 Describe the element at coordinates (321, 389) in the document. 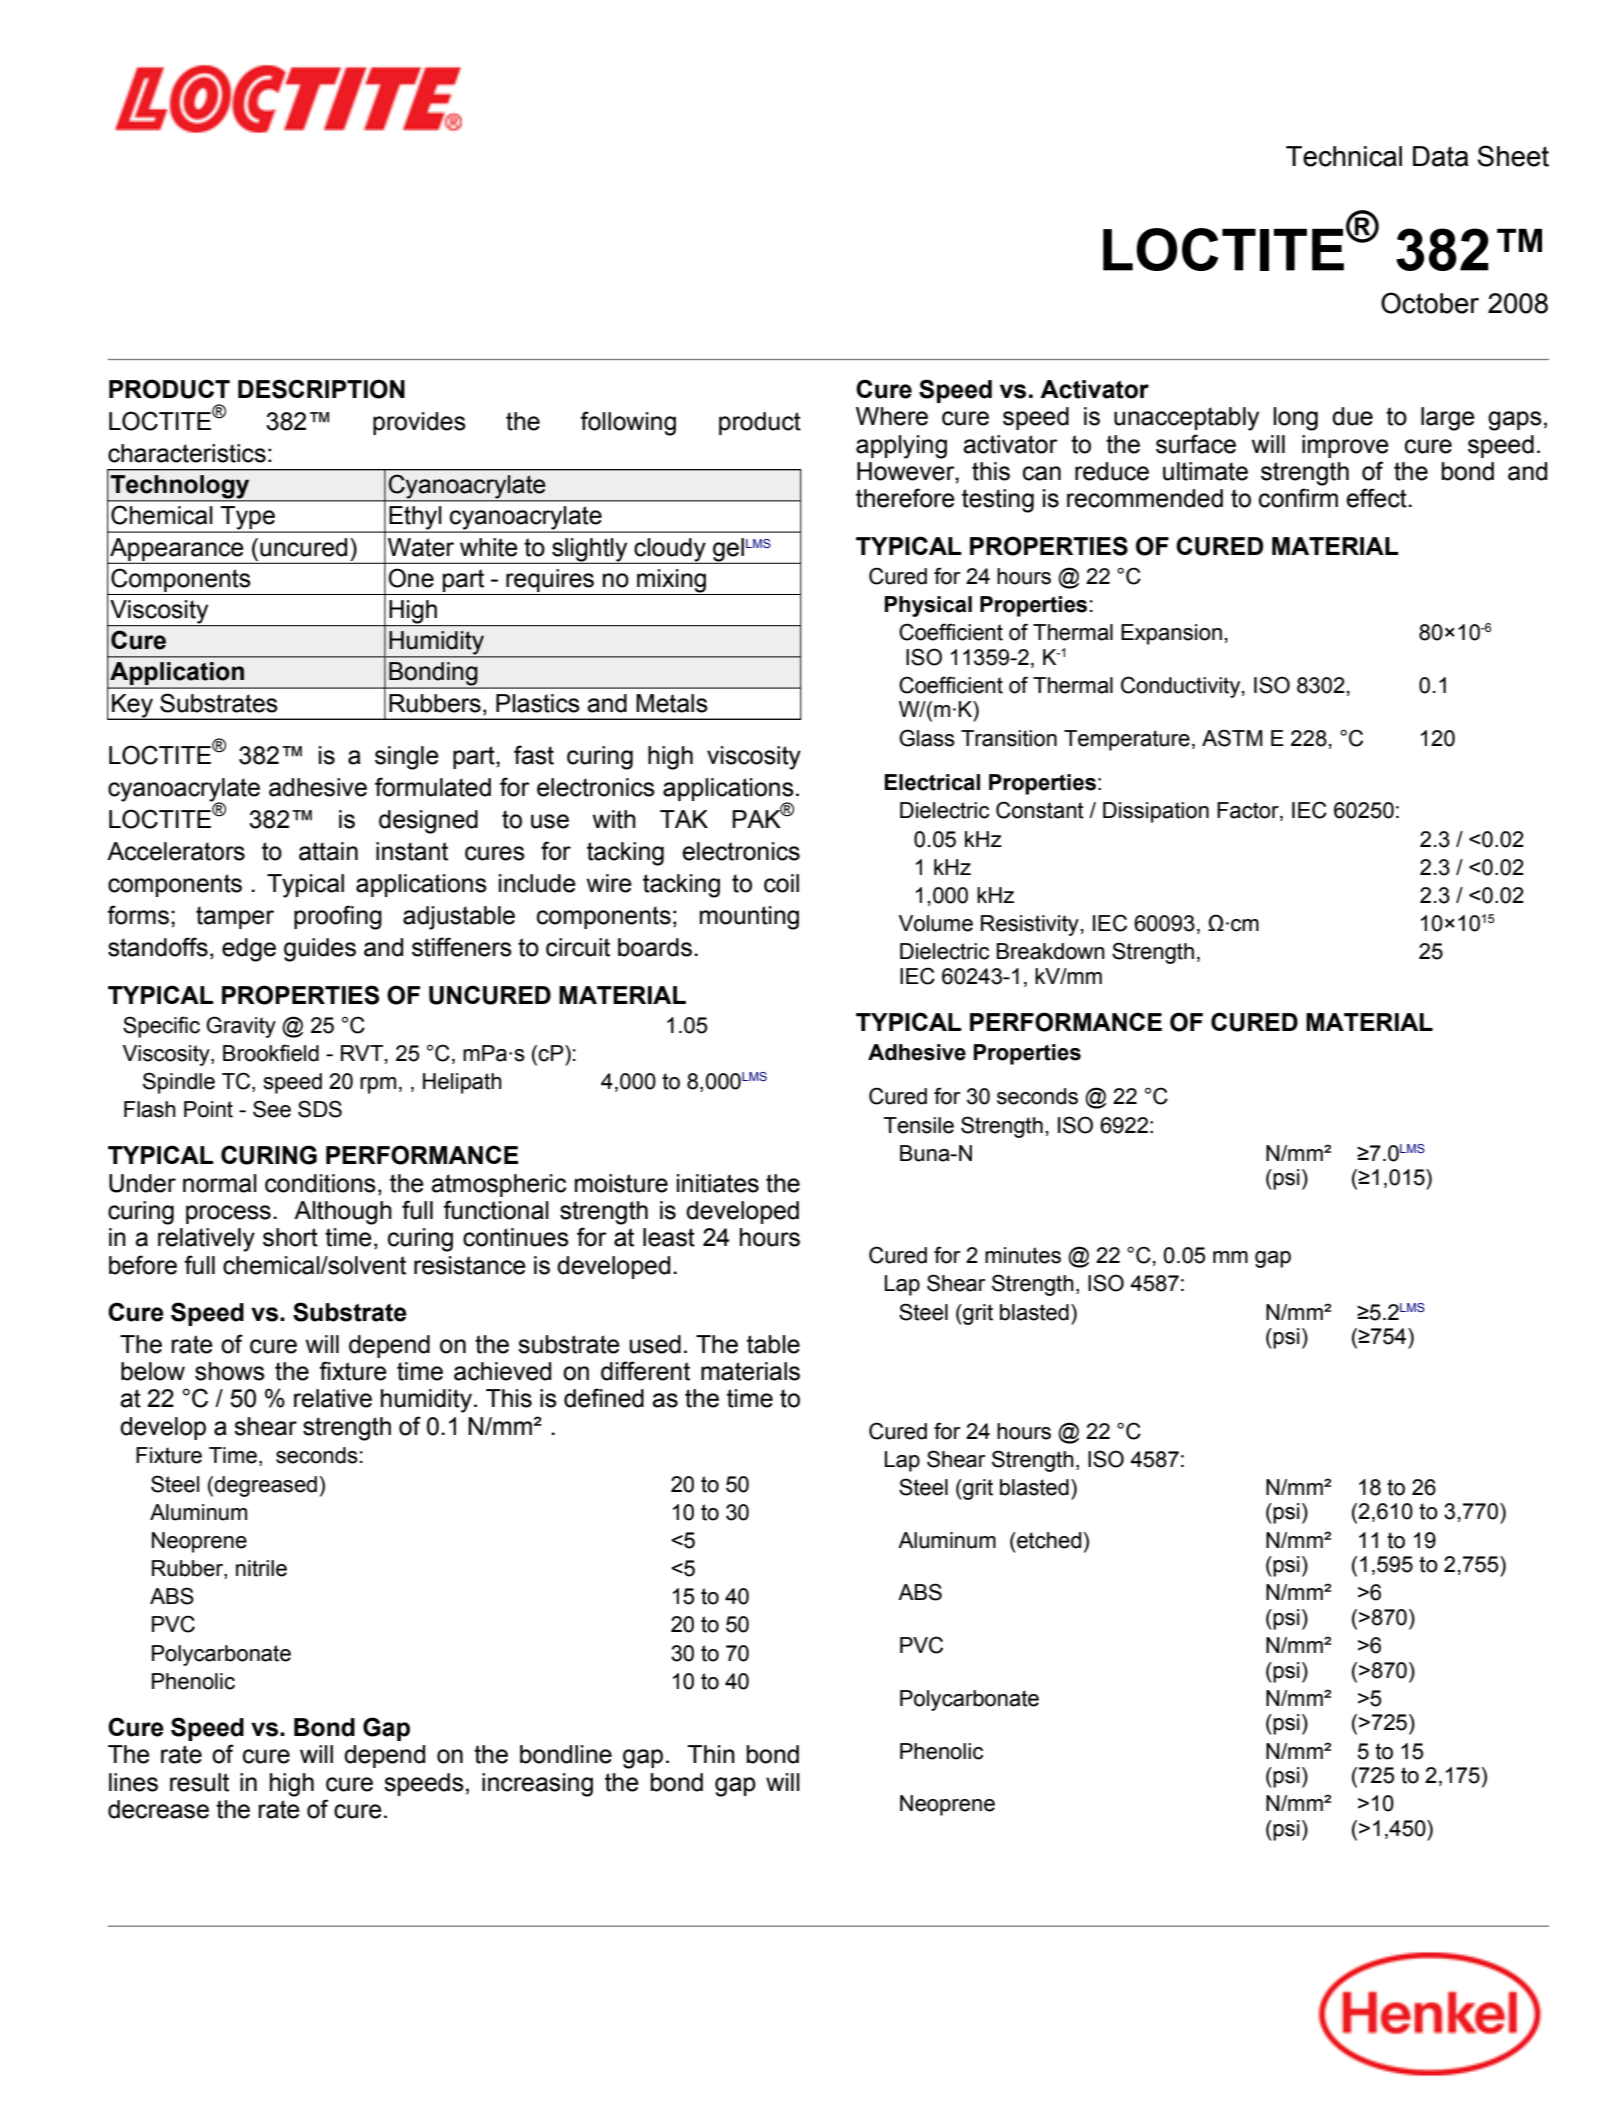

I see `DESCRIPTION` at that location.
